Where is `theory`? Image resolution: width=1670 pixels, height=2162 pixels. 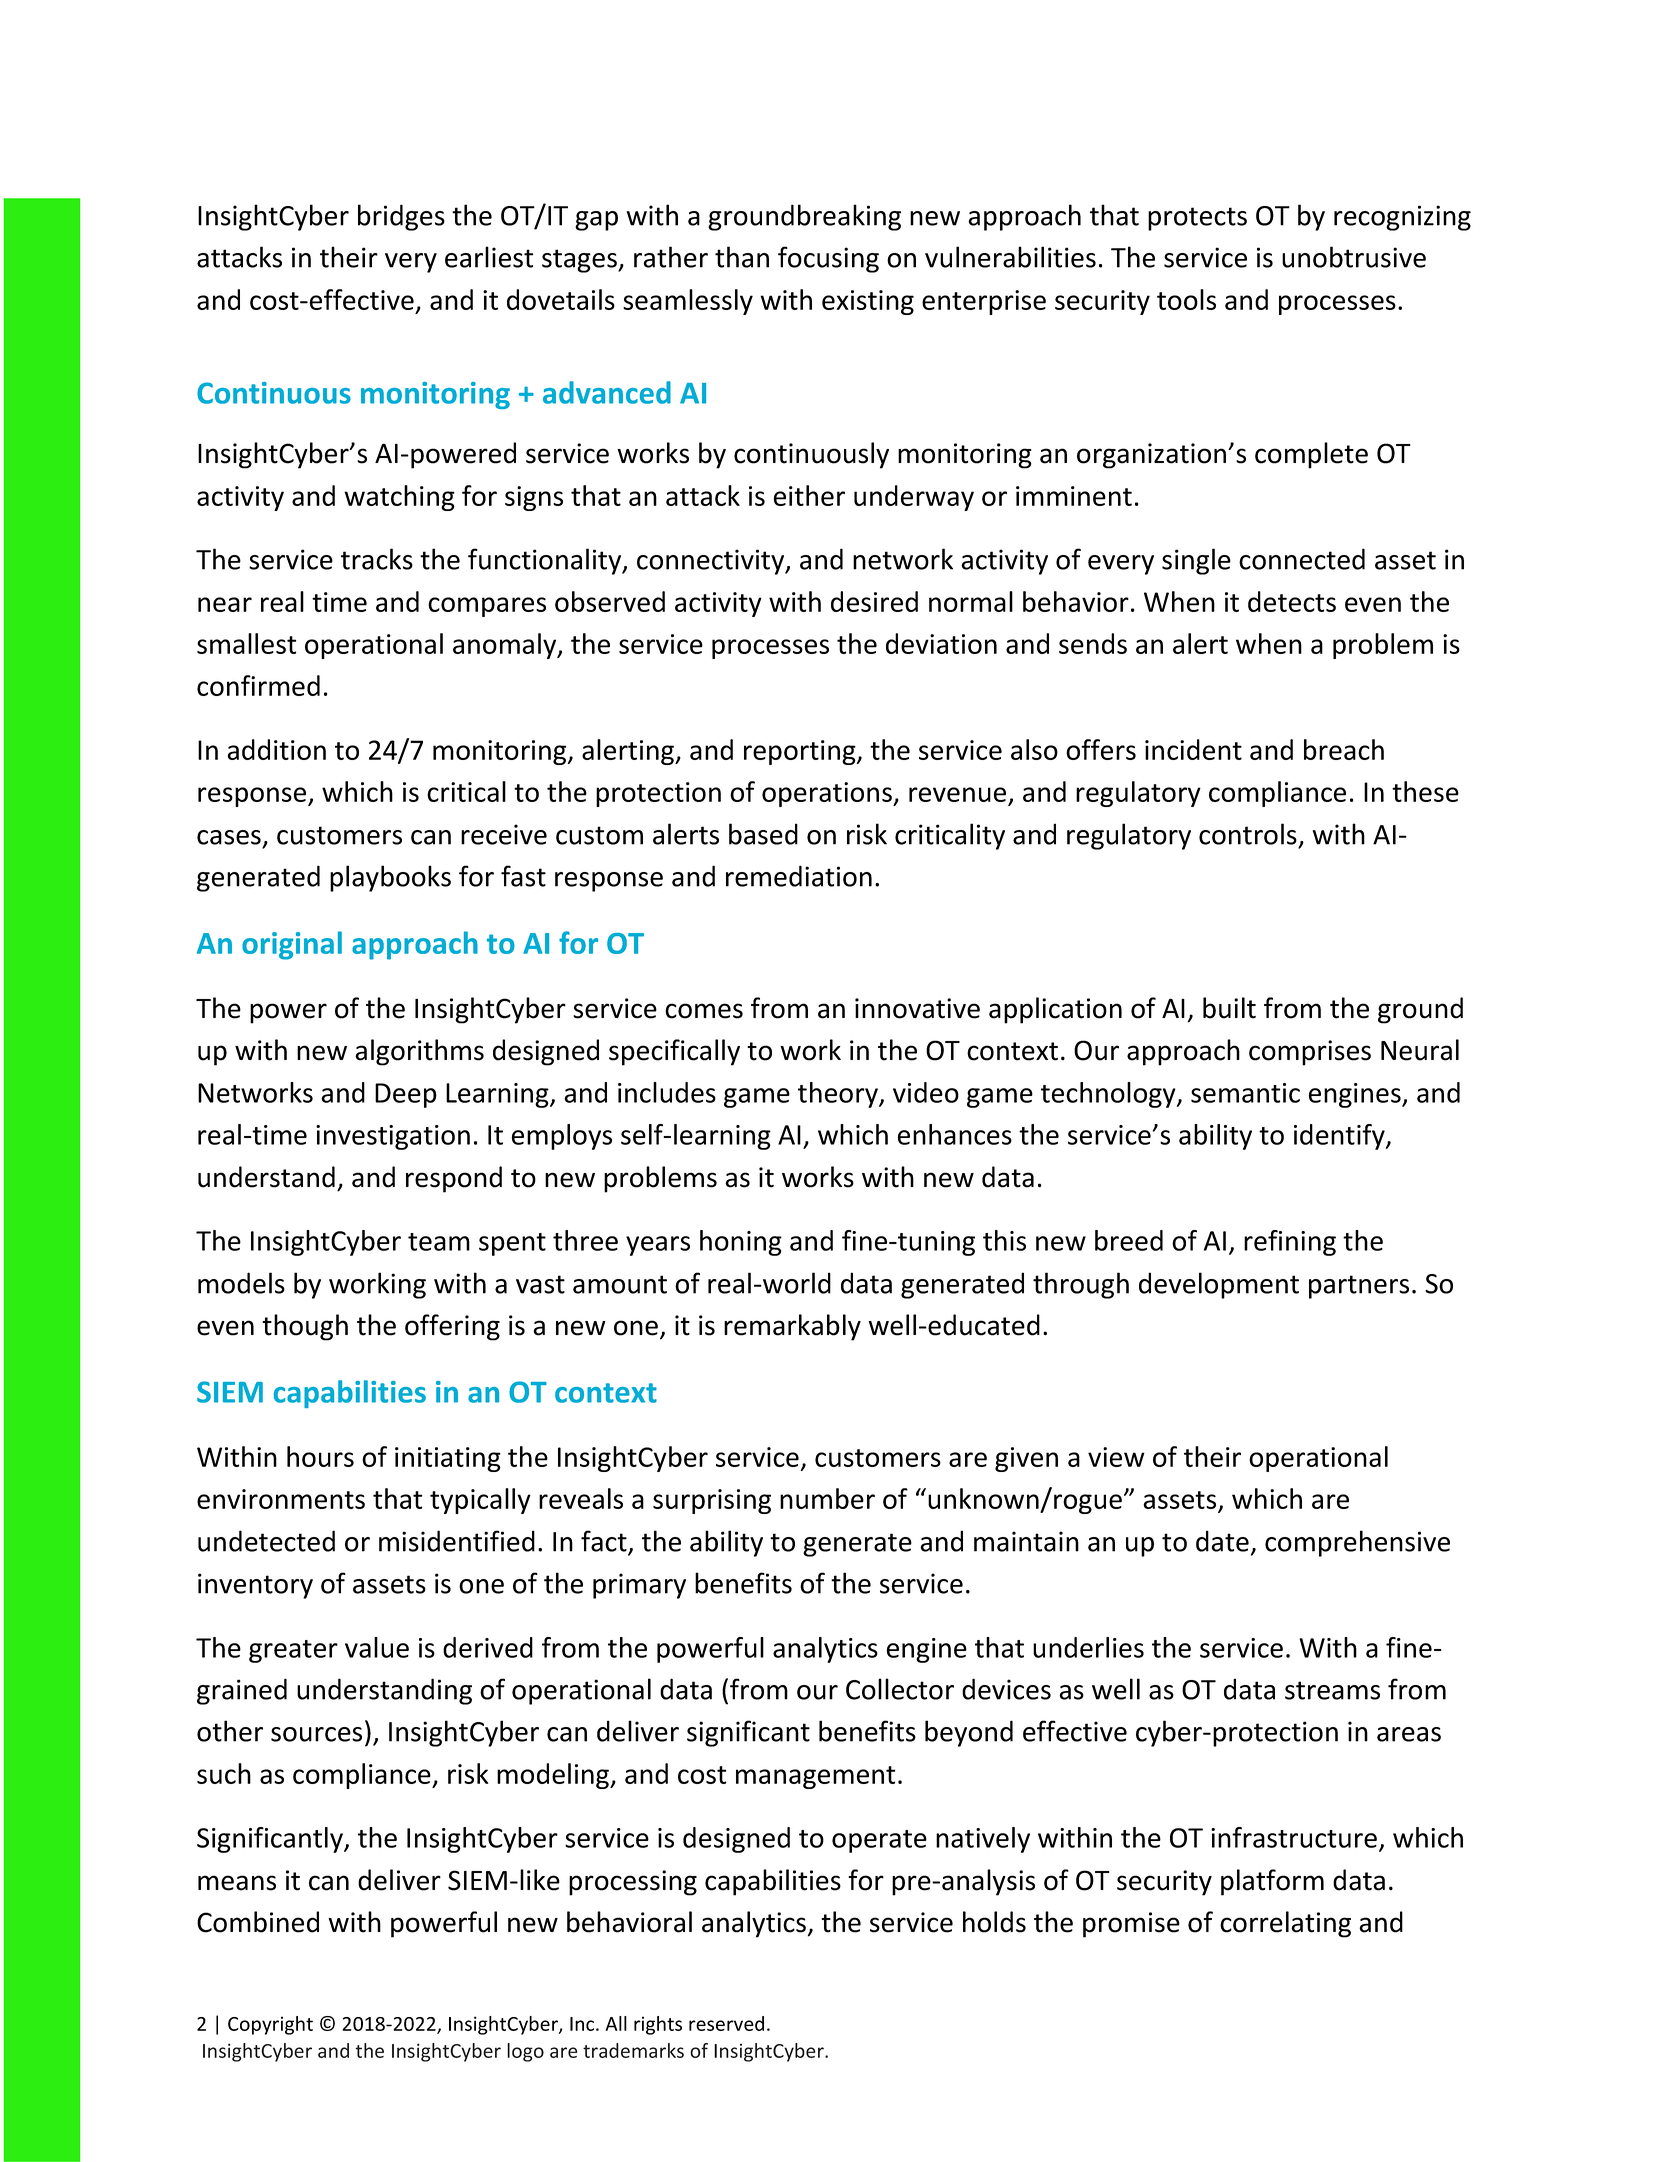 theory is located at coordinates (839, 1095).
